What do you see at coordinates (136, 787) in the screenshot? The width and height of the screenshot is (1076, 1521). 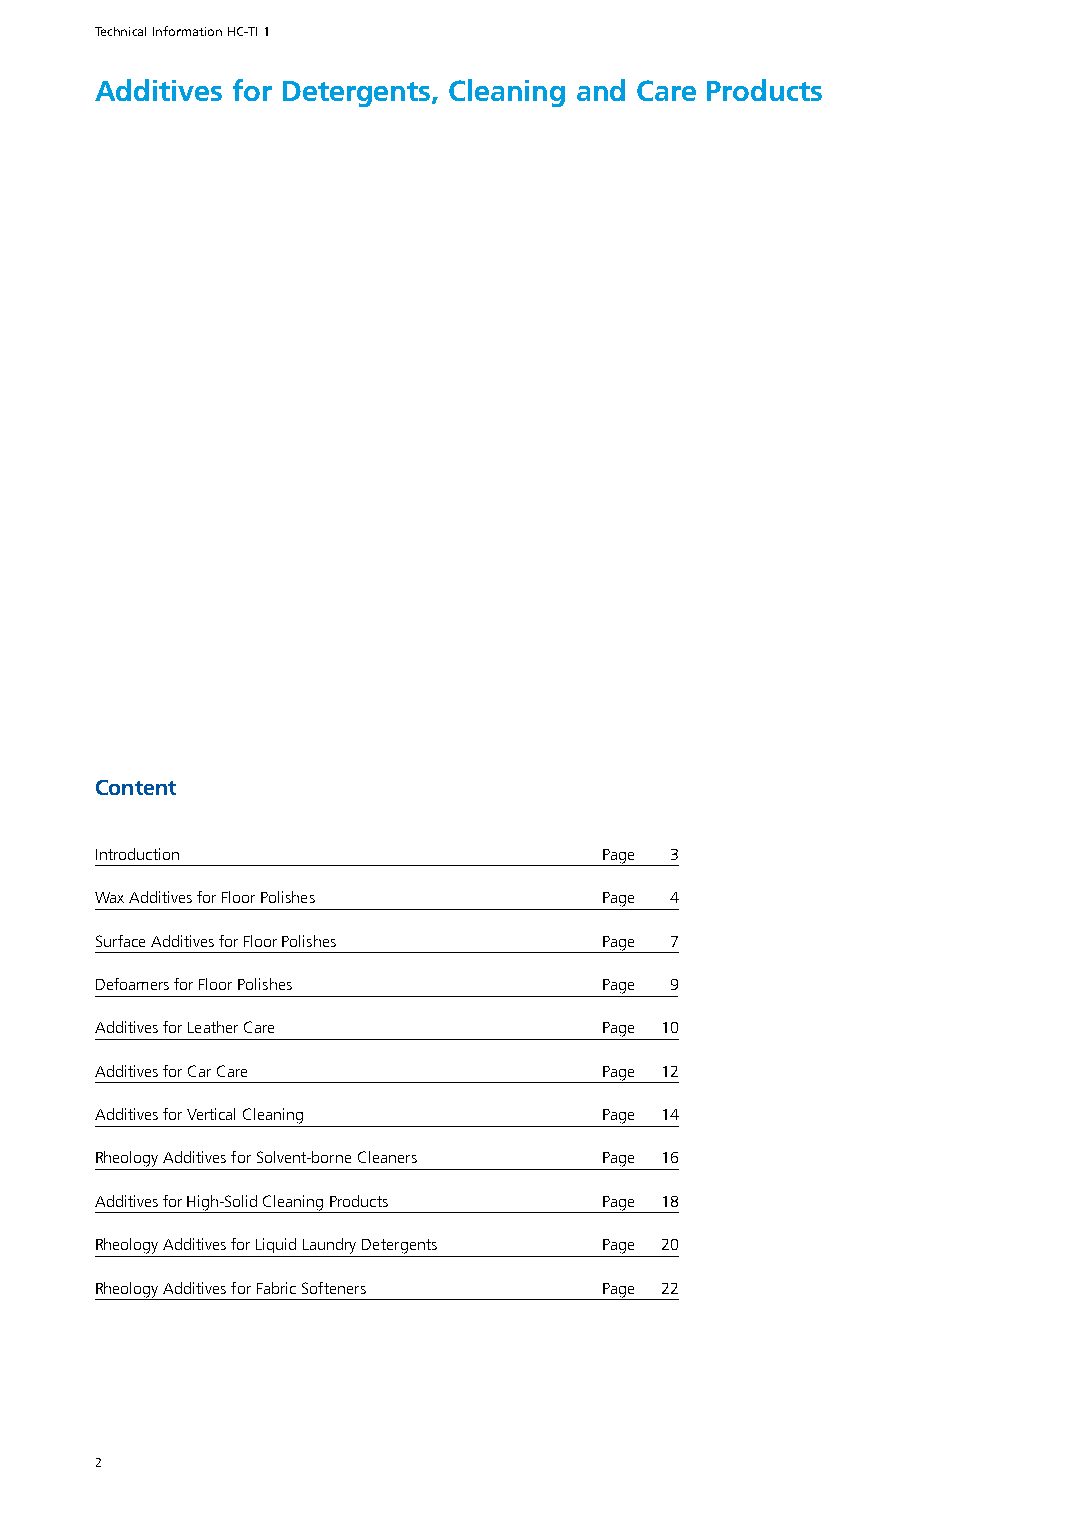 I see `Content` at bounding box center [136, 787].
